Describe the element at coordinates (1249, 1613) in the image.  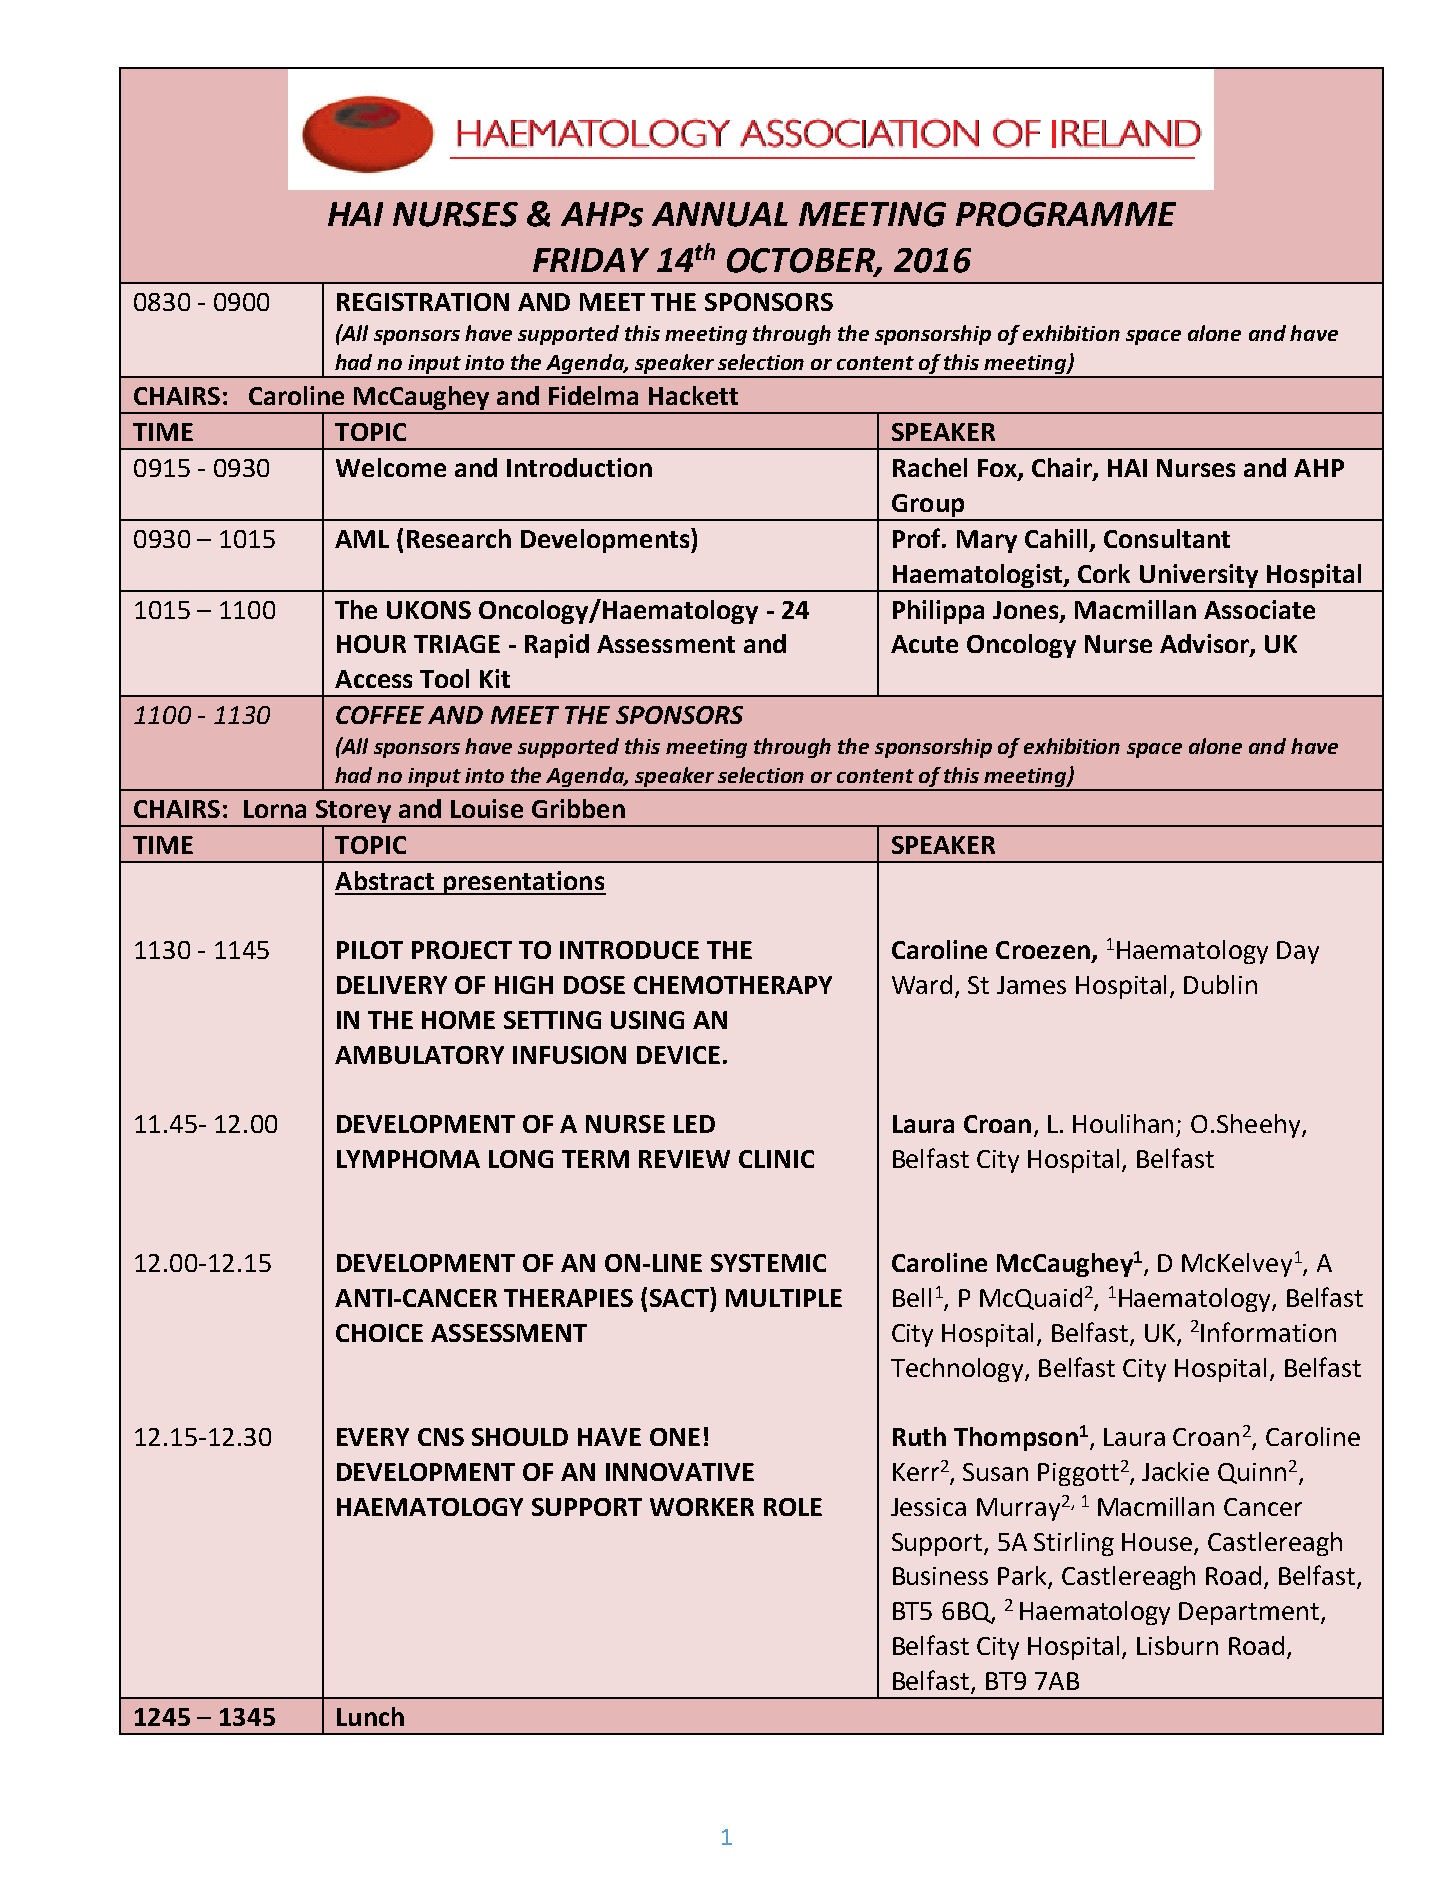
I see `Department` at that location.
